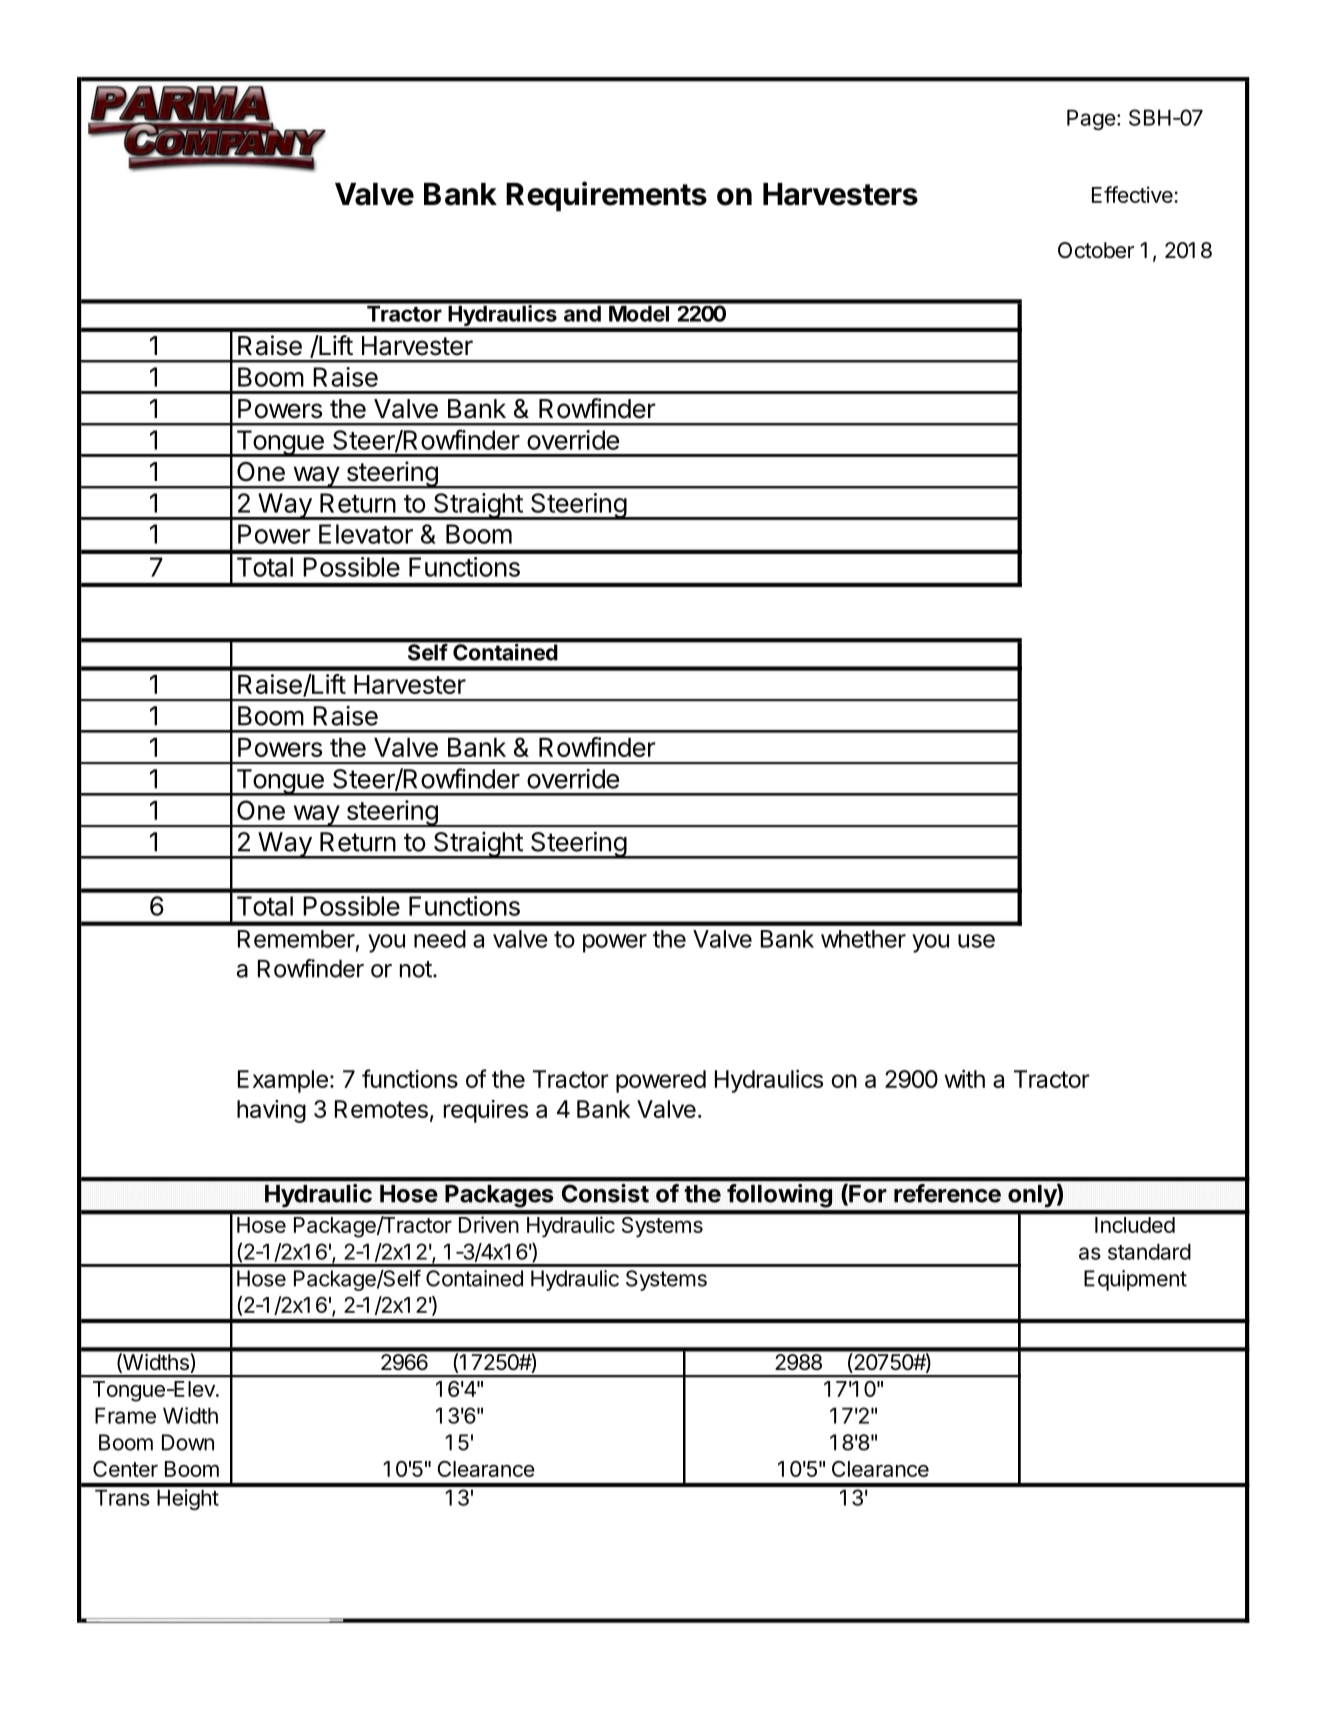 The image size is (1327, 1718). Describe the element at coordinates (1091, 119) in the document. I see `Page` at that location.
